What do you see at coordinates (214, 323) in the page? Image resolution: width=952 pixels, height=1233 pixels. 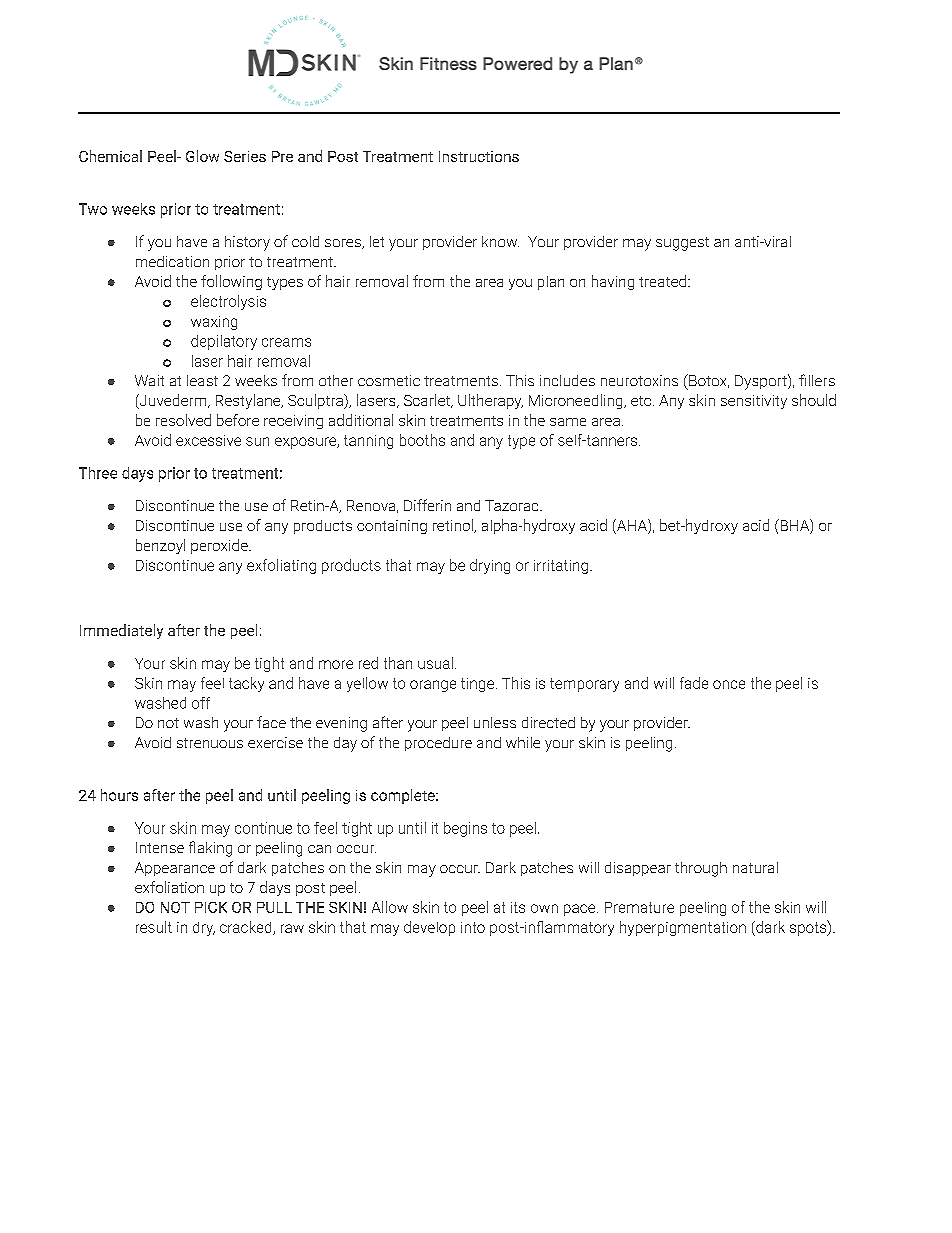 I see `waxing` at bounding box center [214, 323].
